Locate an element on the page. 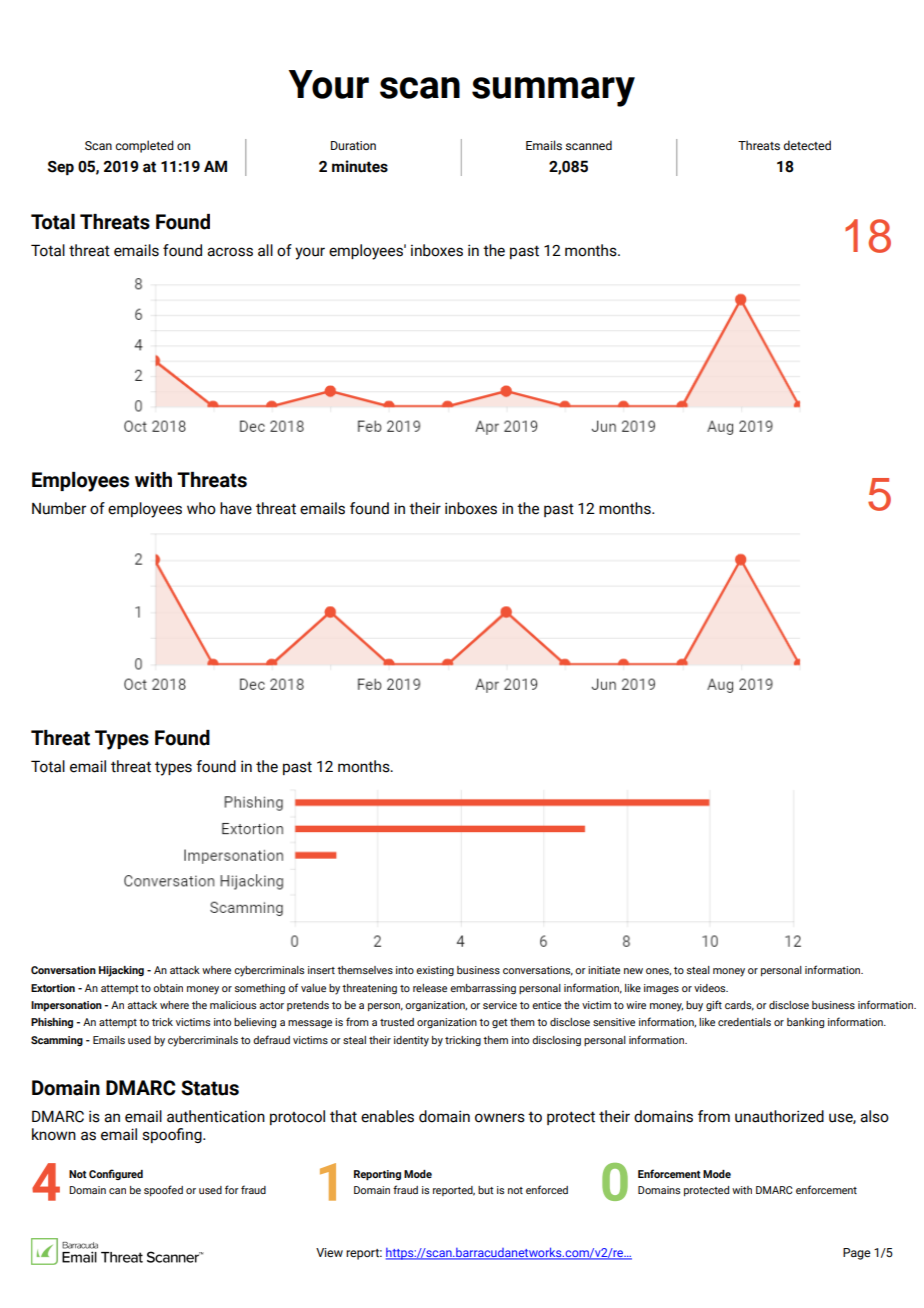 The width and height of the page is (924, 1308). summary is located at coordinates (553, 92).
